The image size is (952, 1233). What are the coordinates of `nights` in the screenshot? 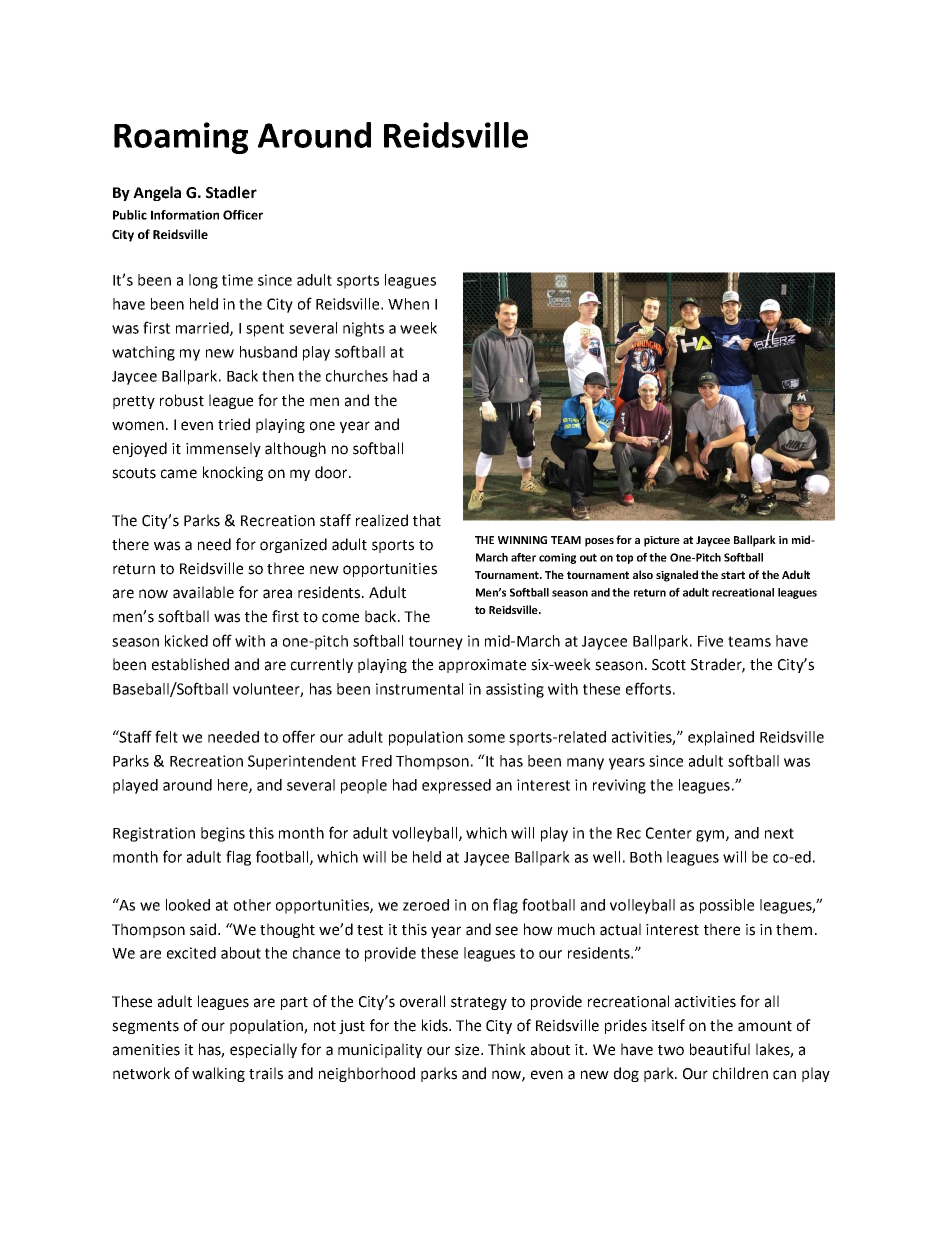 It's located at (363, 329).
